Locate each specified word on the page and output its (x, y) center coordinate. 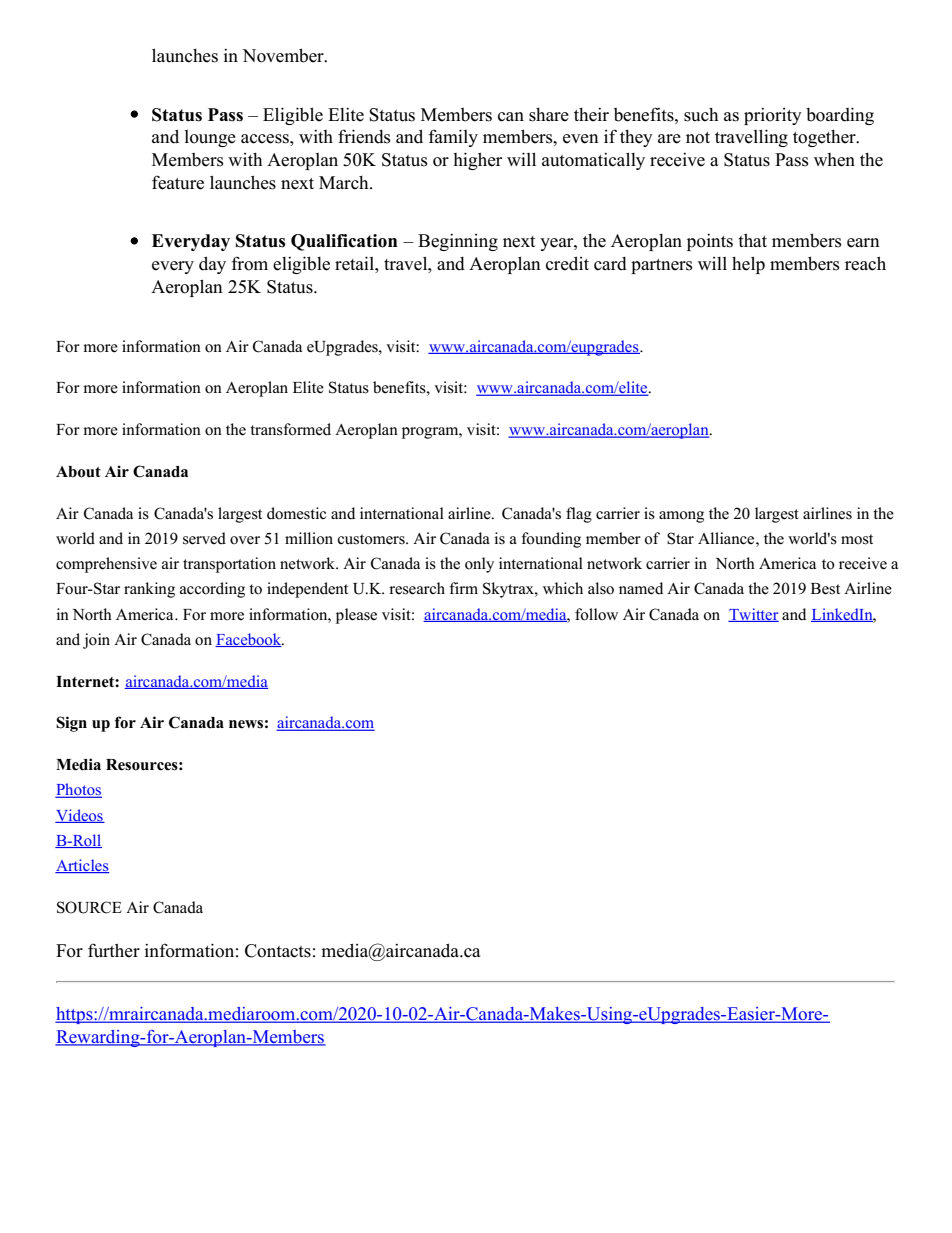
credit (567, 263)
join (96, 641)
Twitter (753, 615)
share (549, 115)
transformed (290, 429)
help (748, 265)
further (114, 950)
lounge (210, 138)
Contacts (278, 951)
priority (773, 116)
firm (463, 588)
